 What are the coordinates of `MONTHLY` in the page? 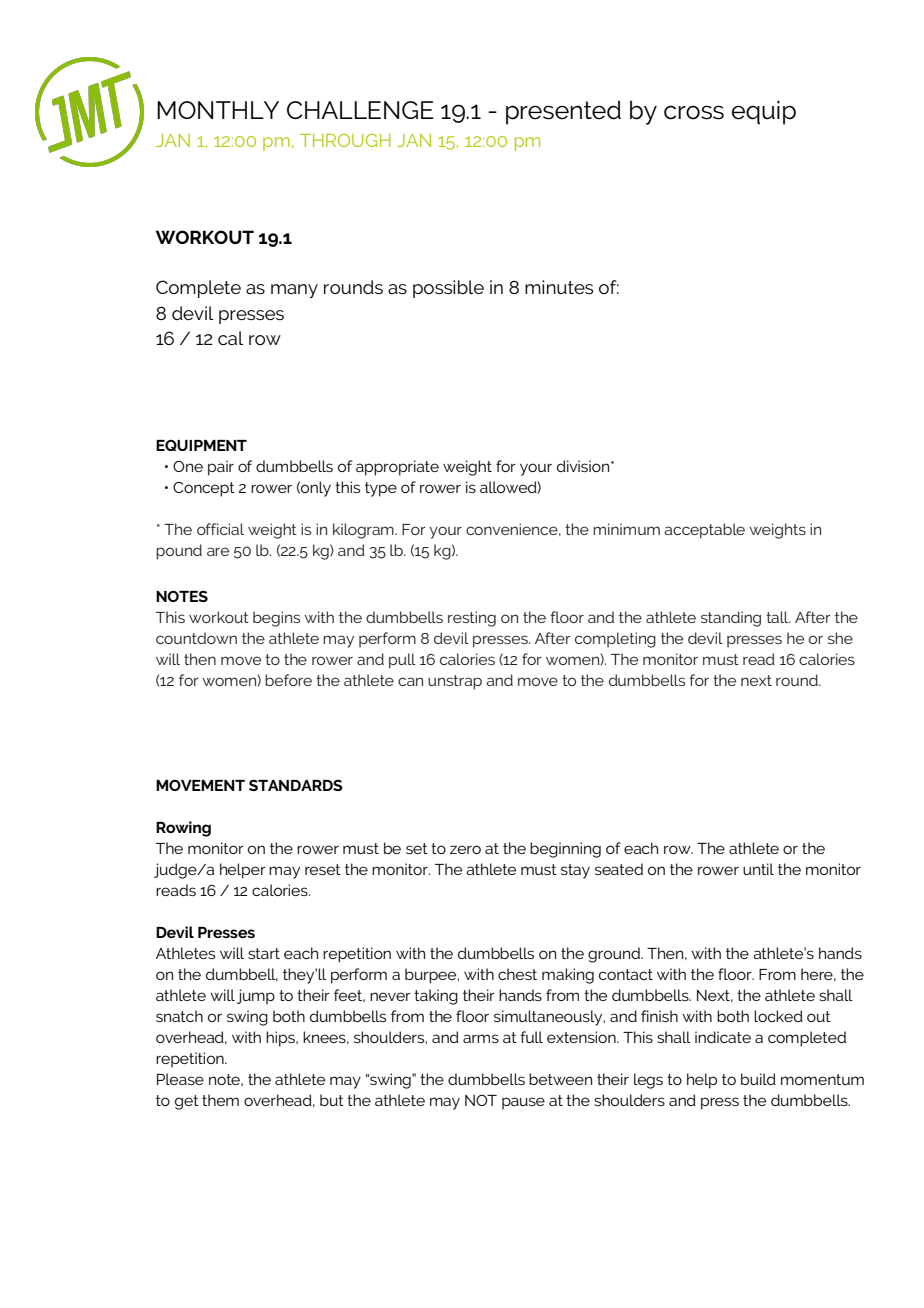 It's located at (218, 110).
